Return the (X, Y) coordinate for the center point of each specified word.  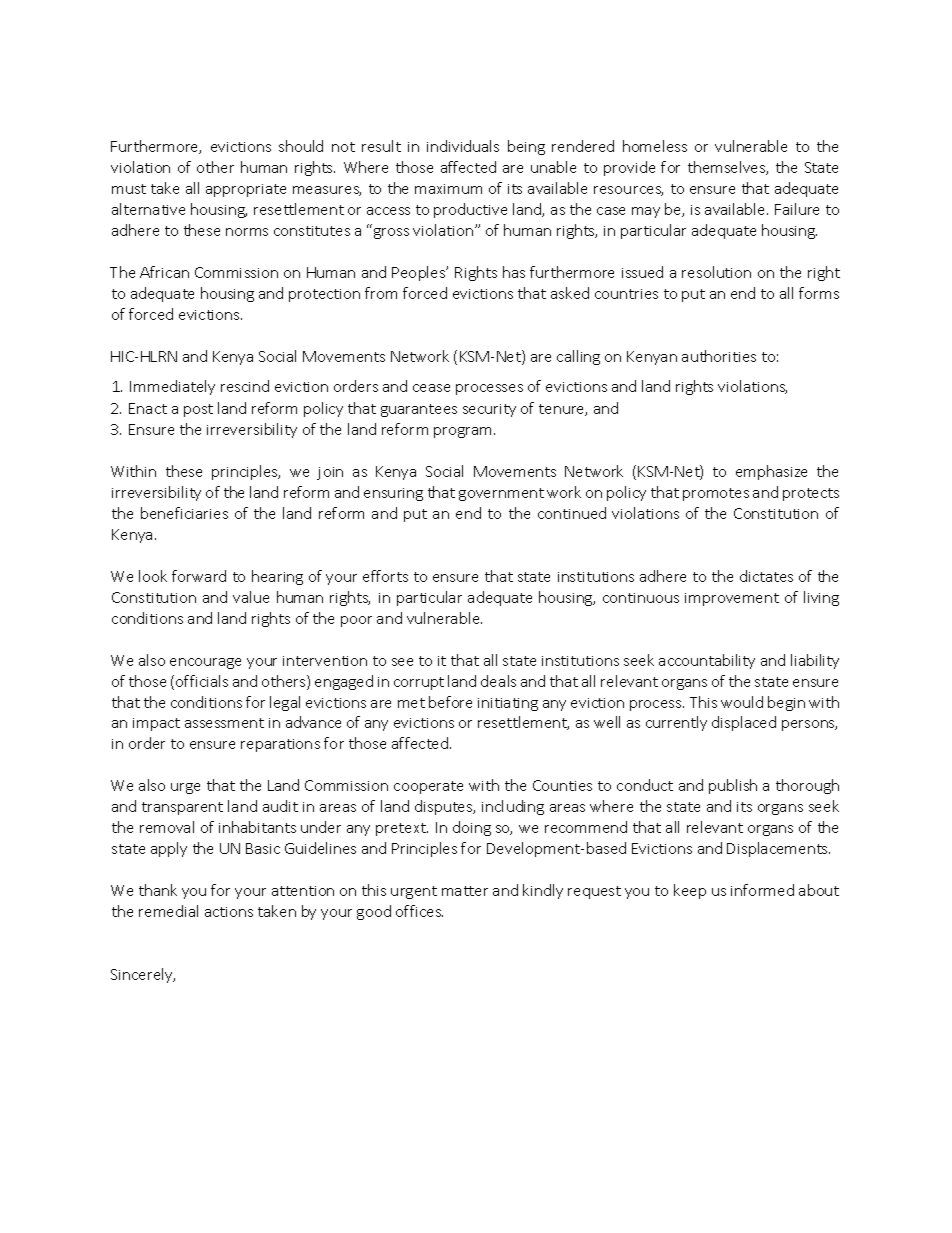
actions (229, 912)
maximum (448, 189)
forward (199, 576)
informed (762, 890)
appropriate (246, 190)
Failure (797, 209)
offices (419, 911)
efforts (385, 576)
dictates (766, 576)
